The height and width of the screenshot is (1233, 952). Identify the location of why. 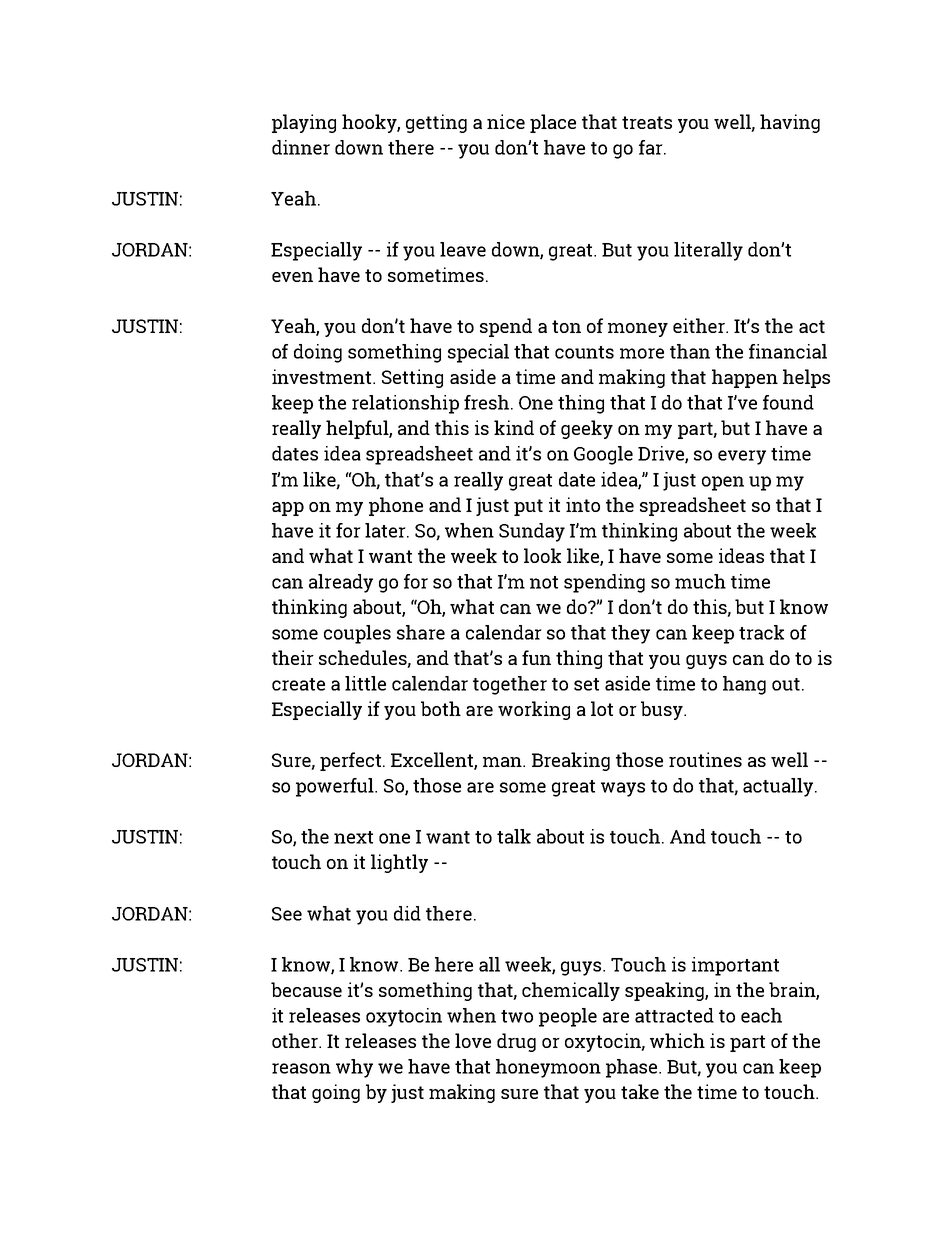
(354, 1068).
